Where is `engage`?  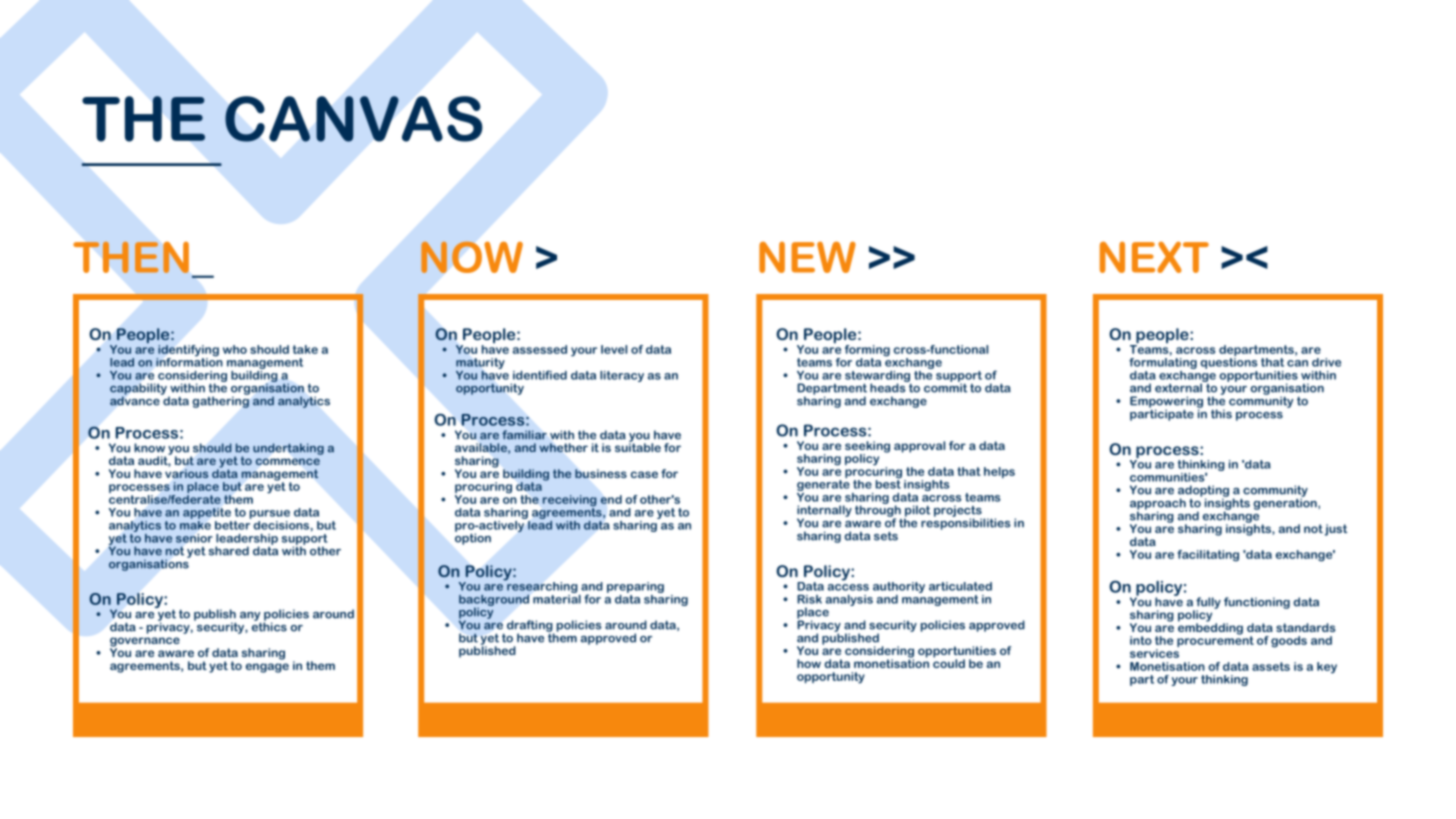 engage is located at coordinates (267, 668).
